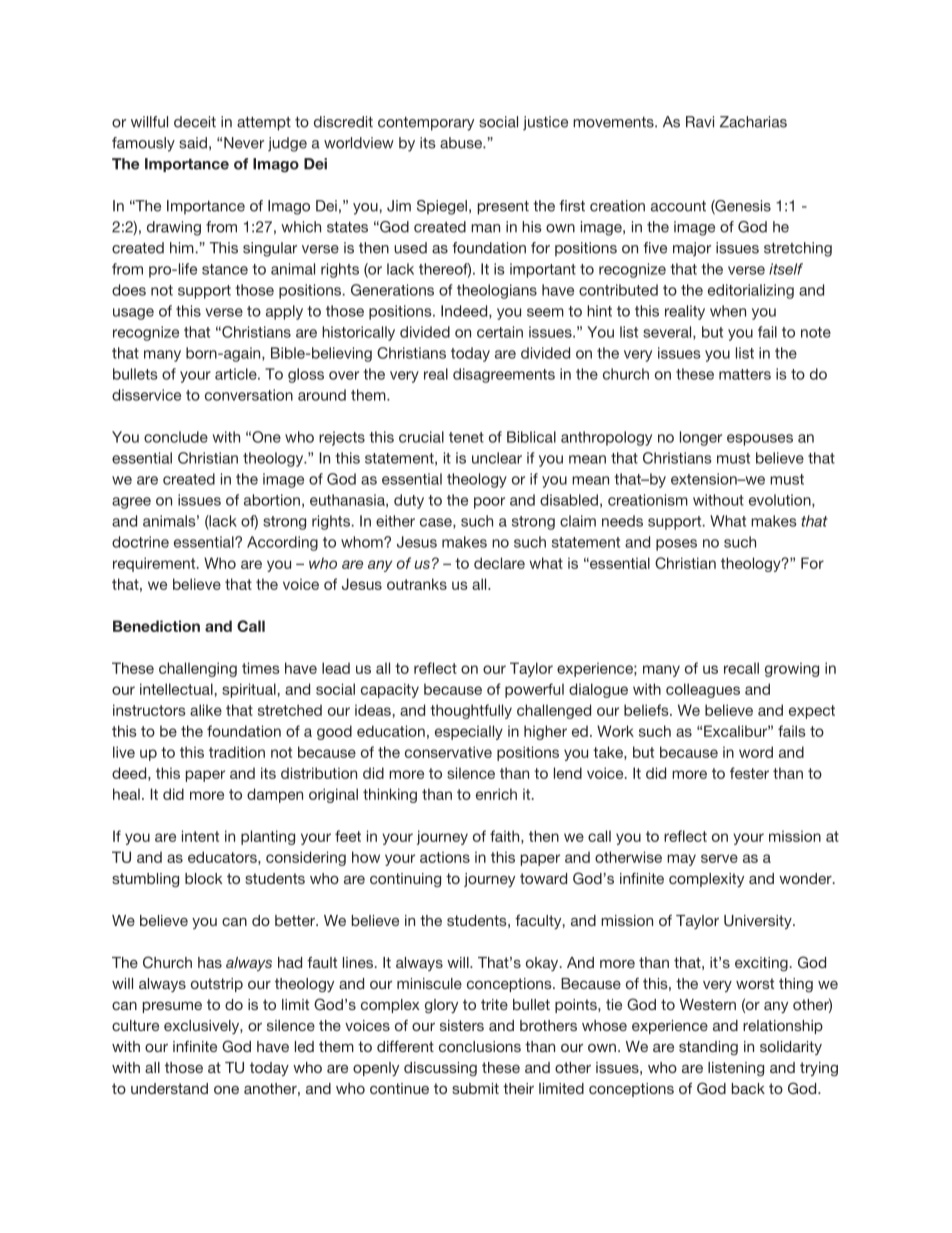  What do you see at coordinates (200, 836) in the screenshot?
I see `intent` at bounding box center [200, 836].
